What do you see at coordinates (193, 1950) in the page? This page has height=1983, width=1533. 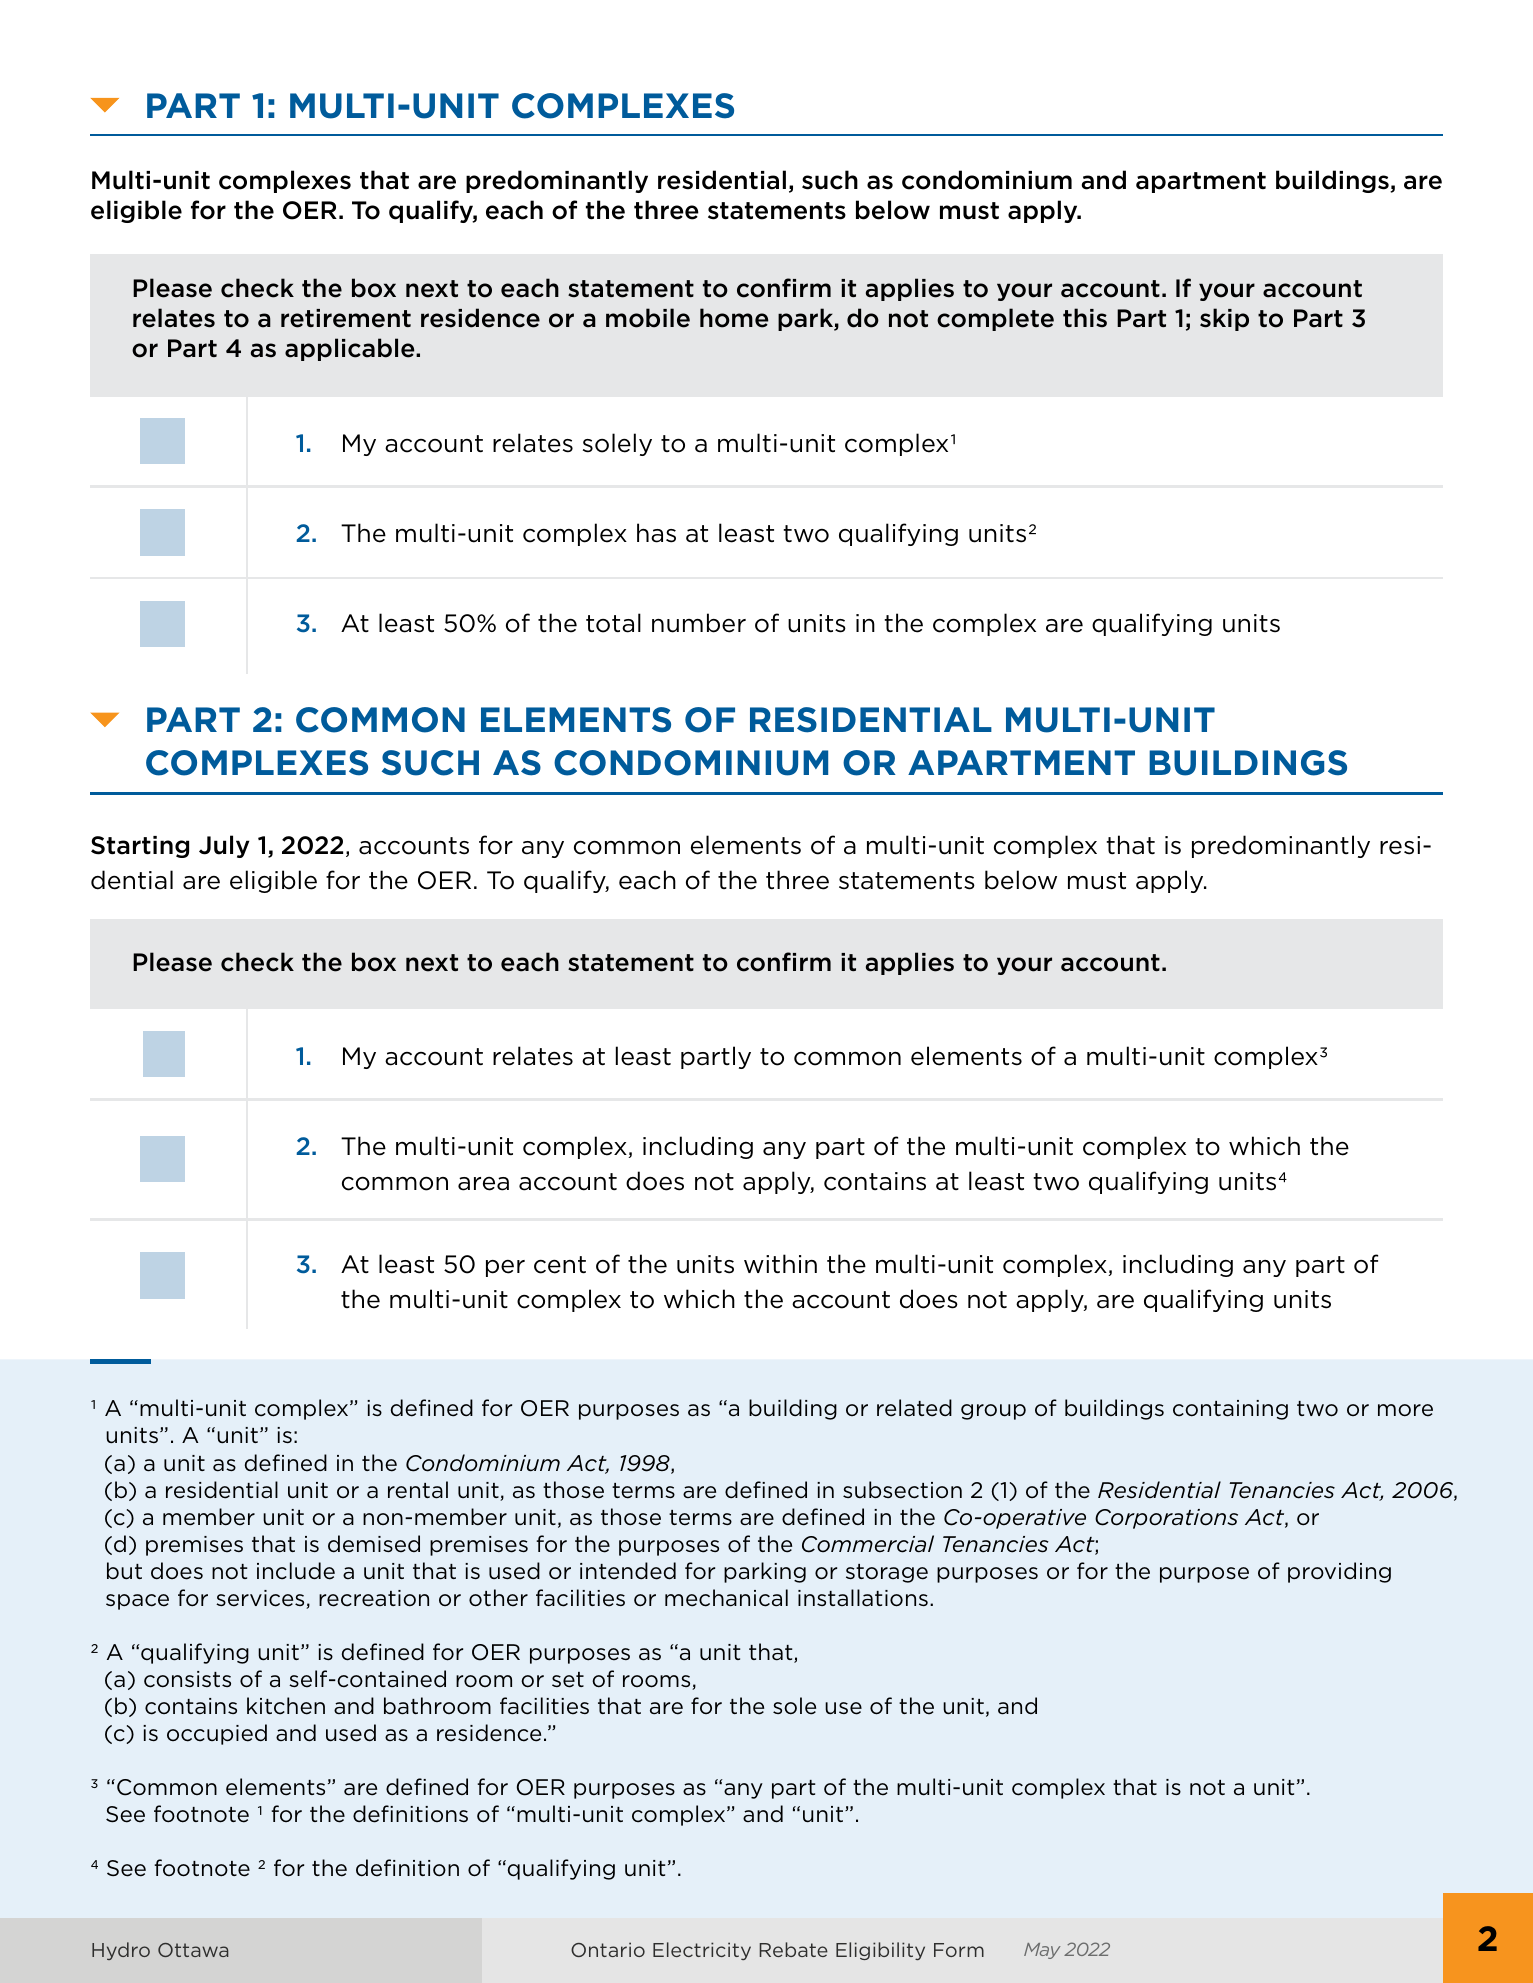 I see `Ottawa` at bounding box center [193, 1950].
